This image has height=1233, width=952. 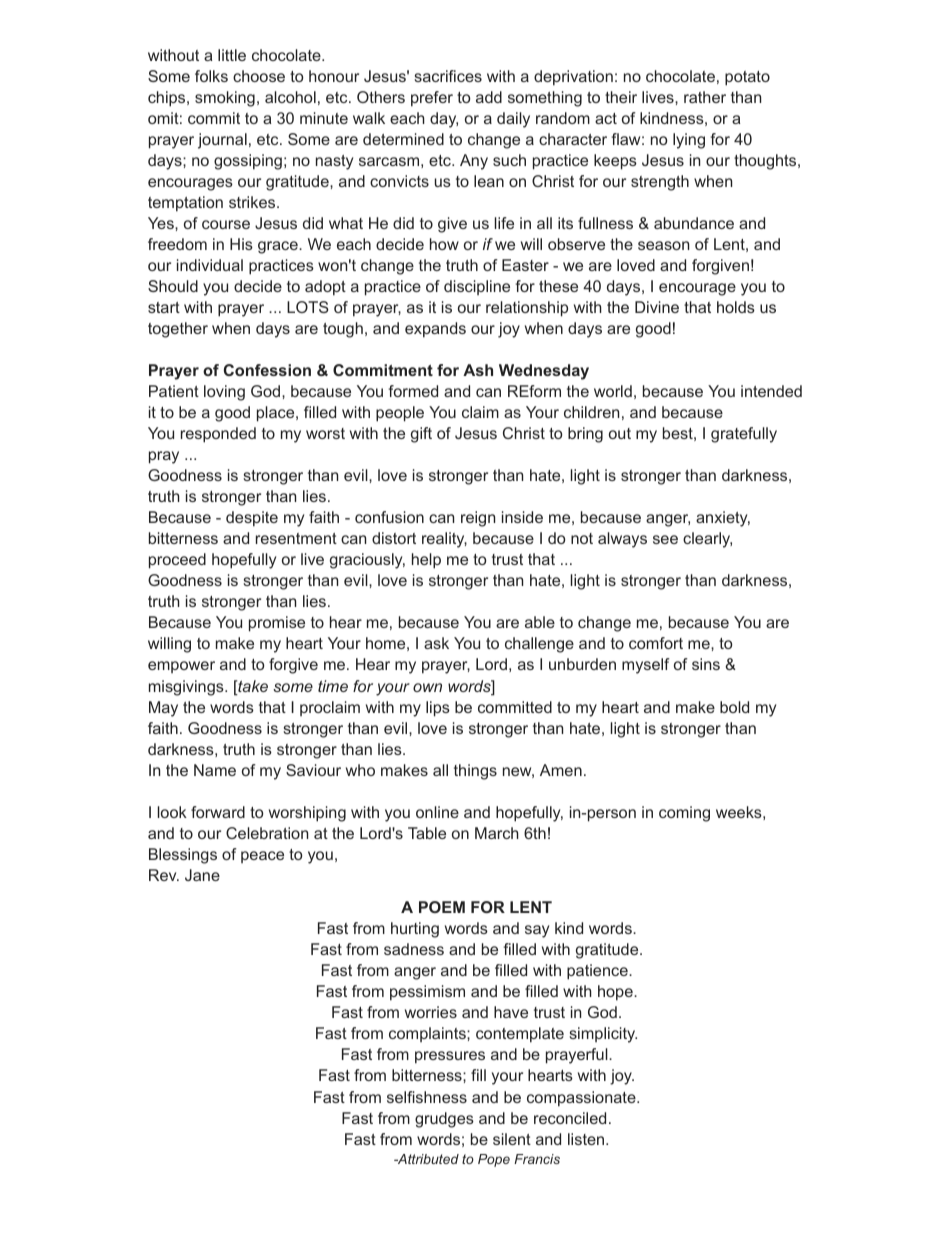 I want to click on smoking, so click(x=225, y=99).
